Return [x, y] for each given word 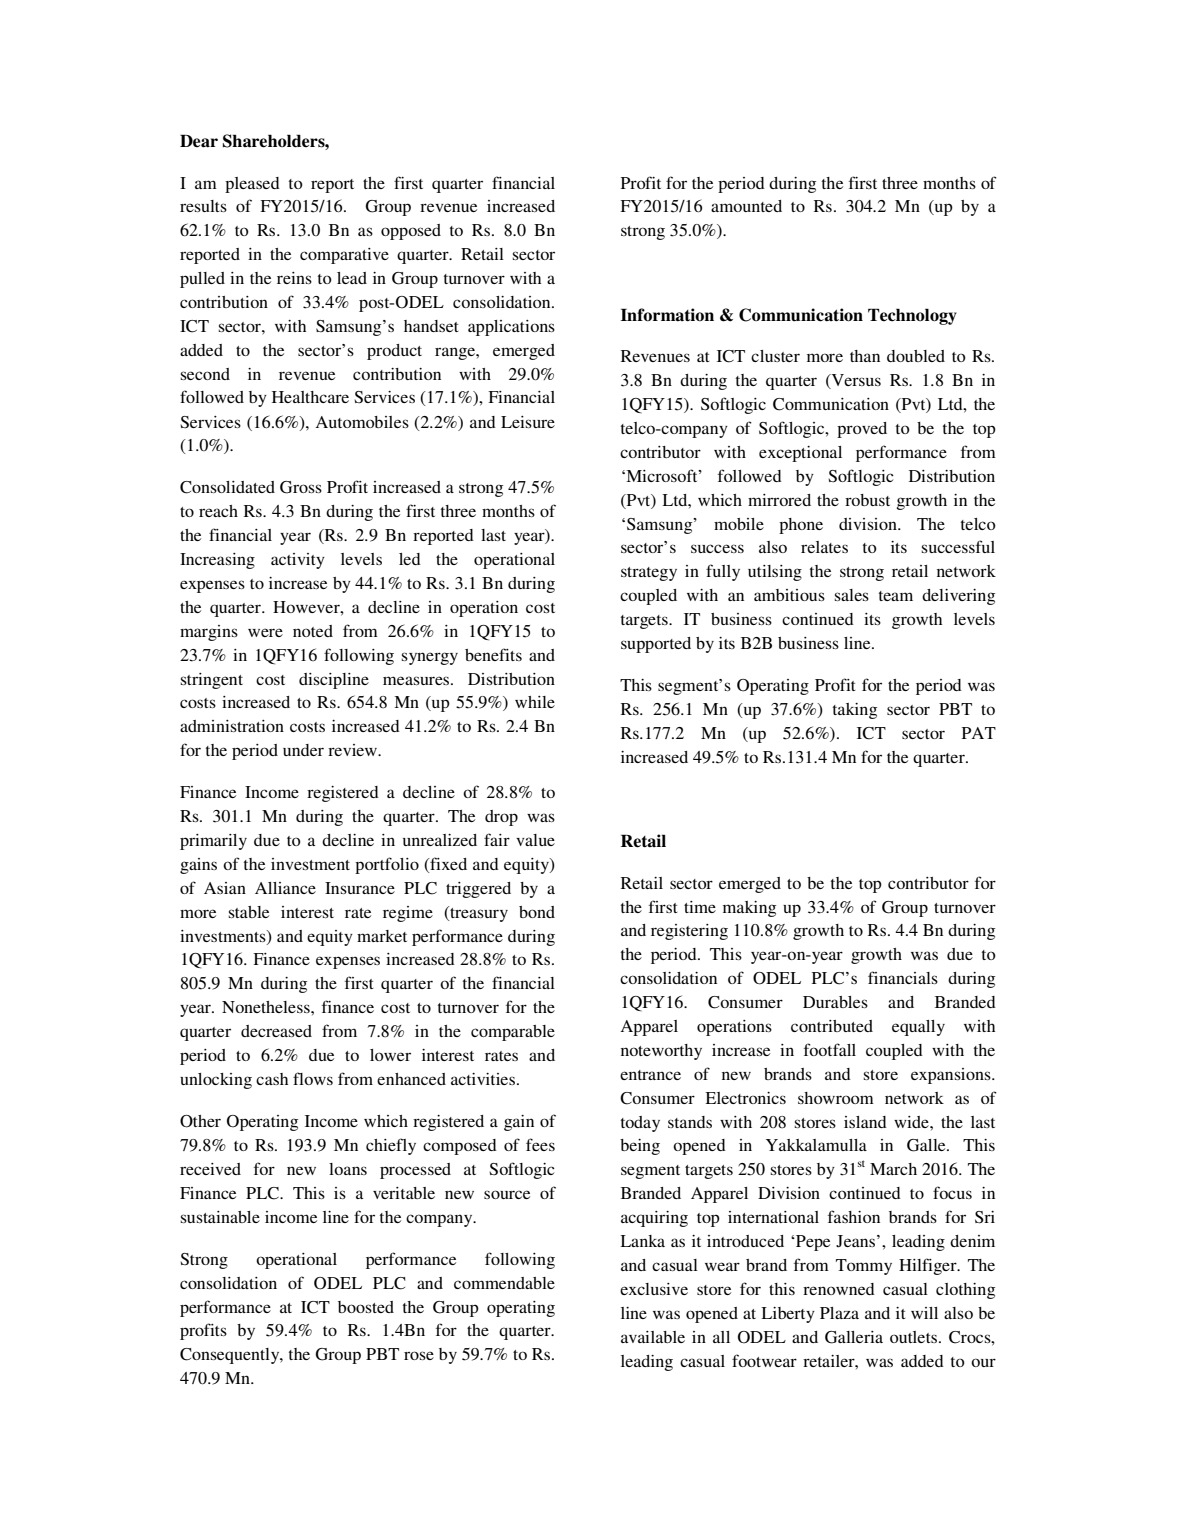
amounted [746, 206]
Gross [301, 487]
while [535, 702]
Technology [912, 316]
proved [862, 430]
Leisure [528, 422]
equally [918, 1028]
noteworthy [661, 1052]
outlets [913, 1337]
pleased [252, 185]
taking [855, 711]
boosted [366, 1307]
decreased [276, 1031]
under [303, 750]
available [653, 1337]
